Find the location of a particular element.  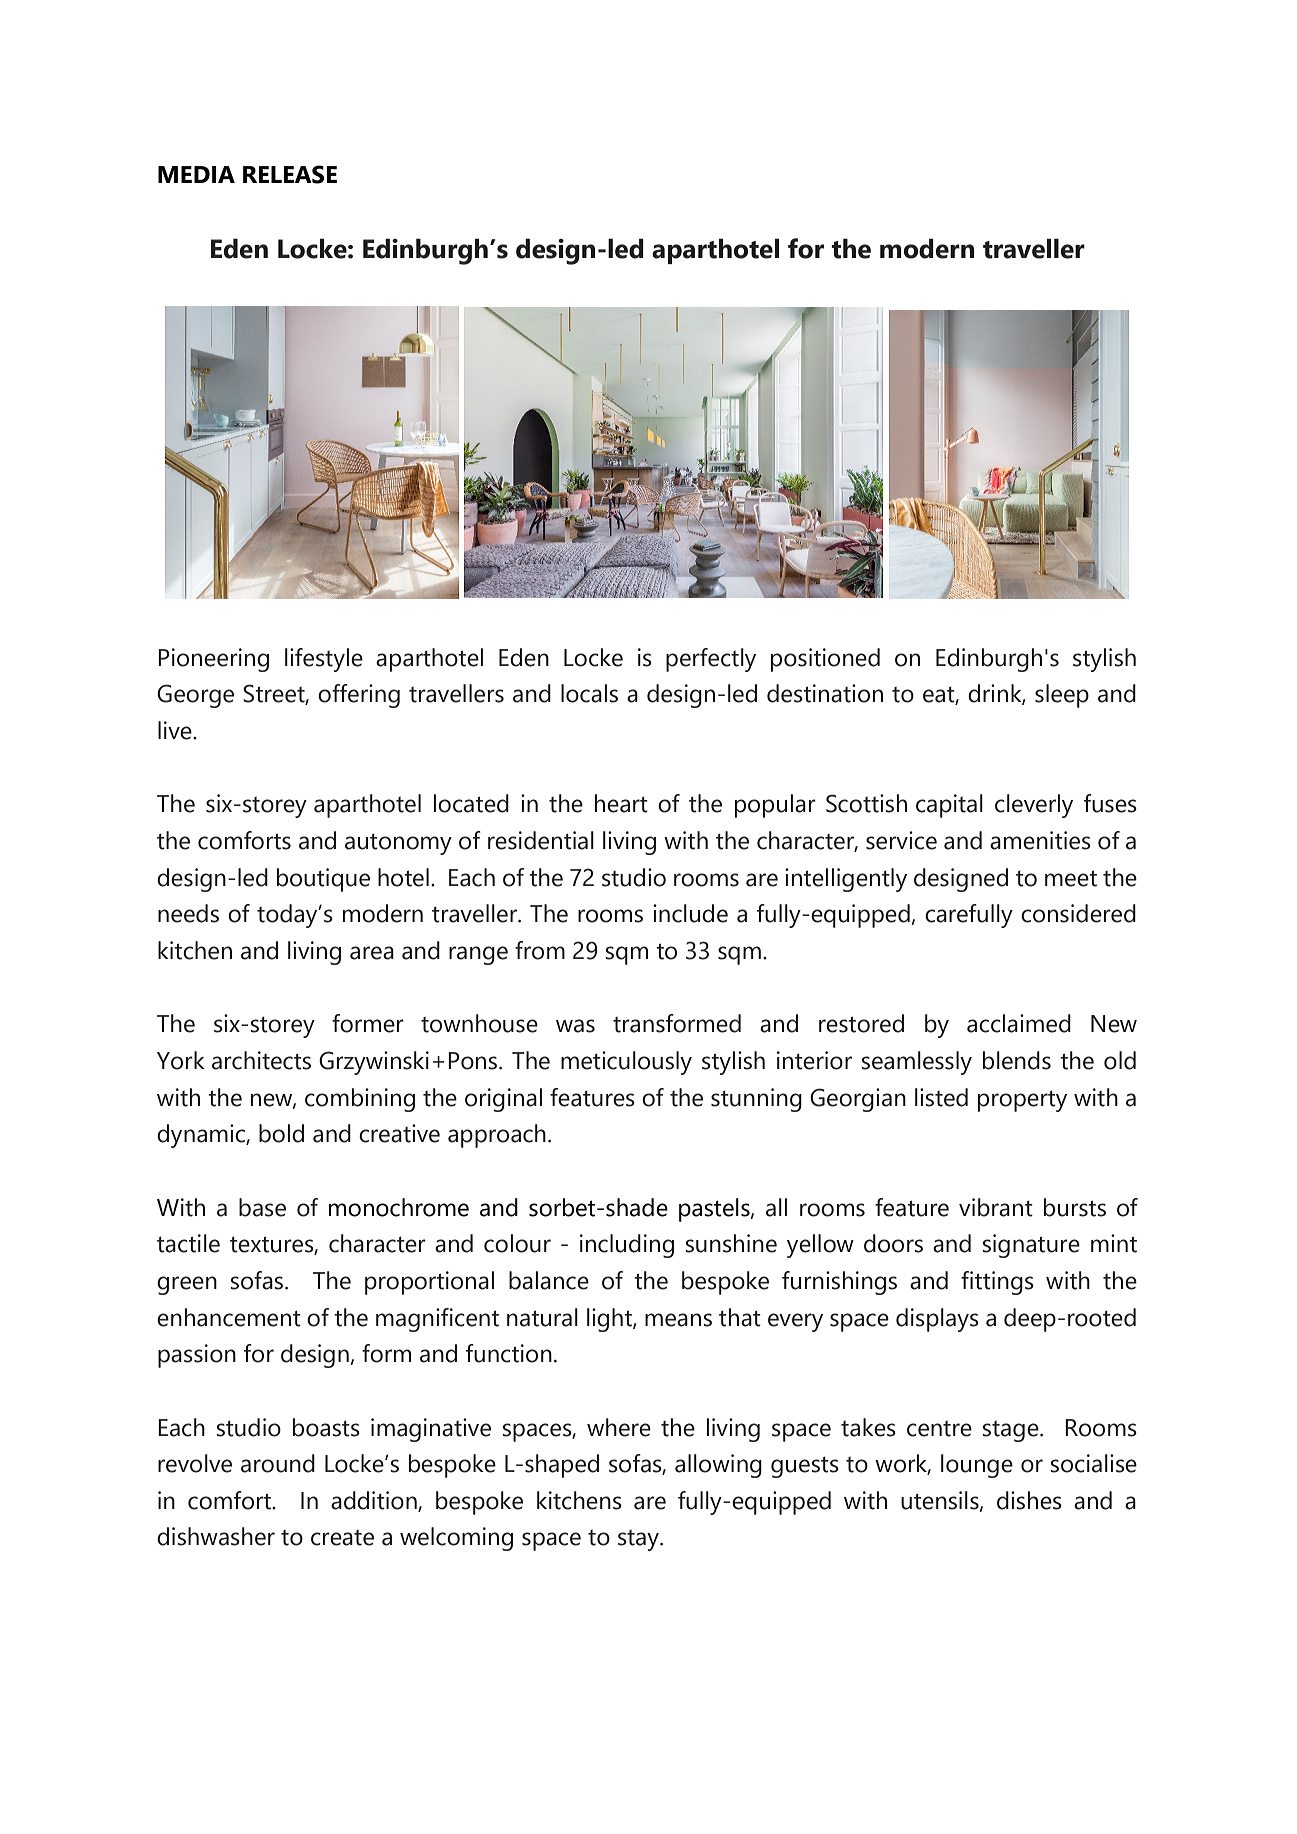

dishes is located at coordinates (1029, 1500).
